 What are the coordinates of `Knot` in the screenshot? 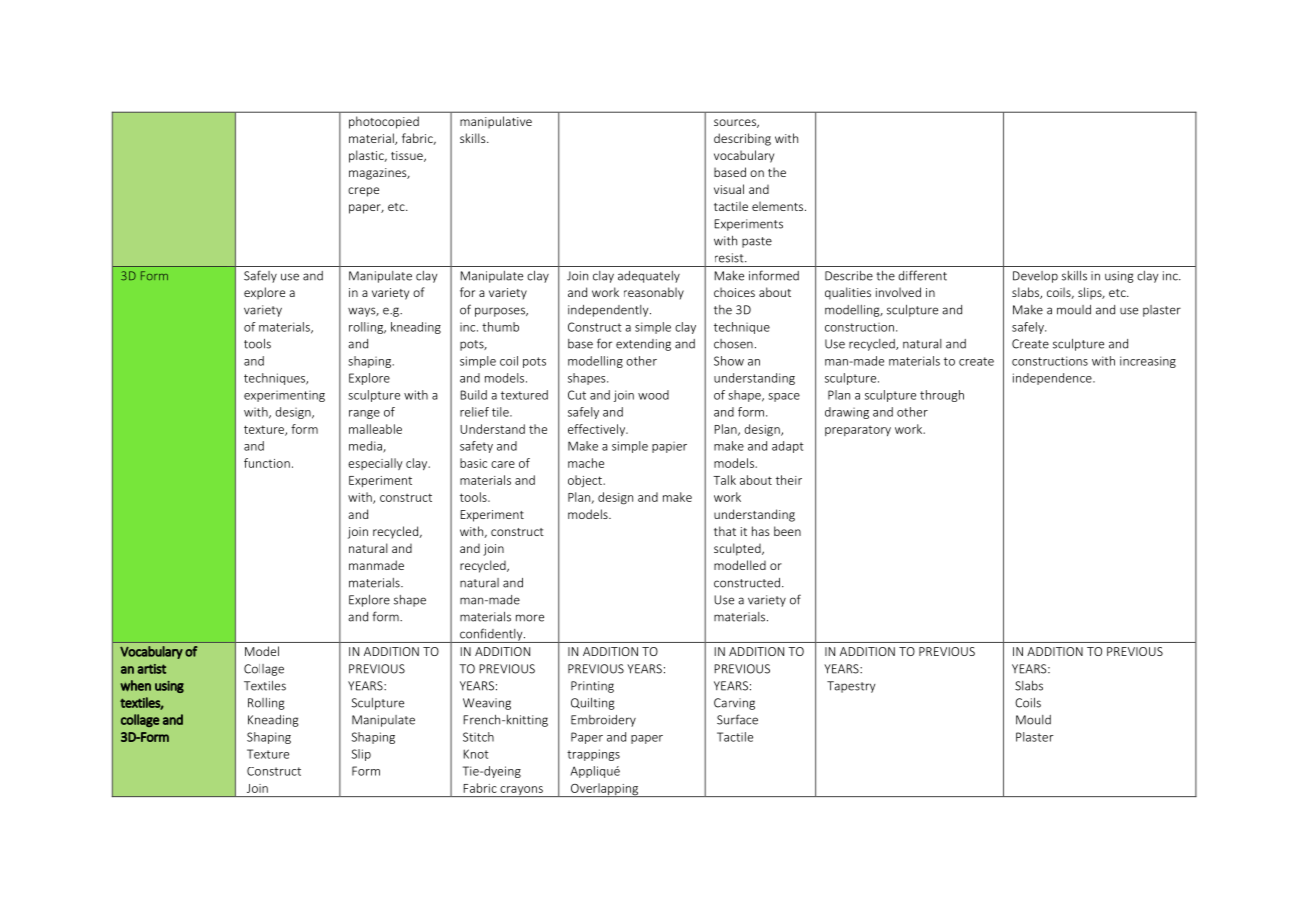 It's located at (476, 754).
